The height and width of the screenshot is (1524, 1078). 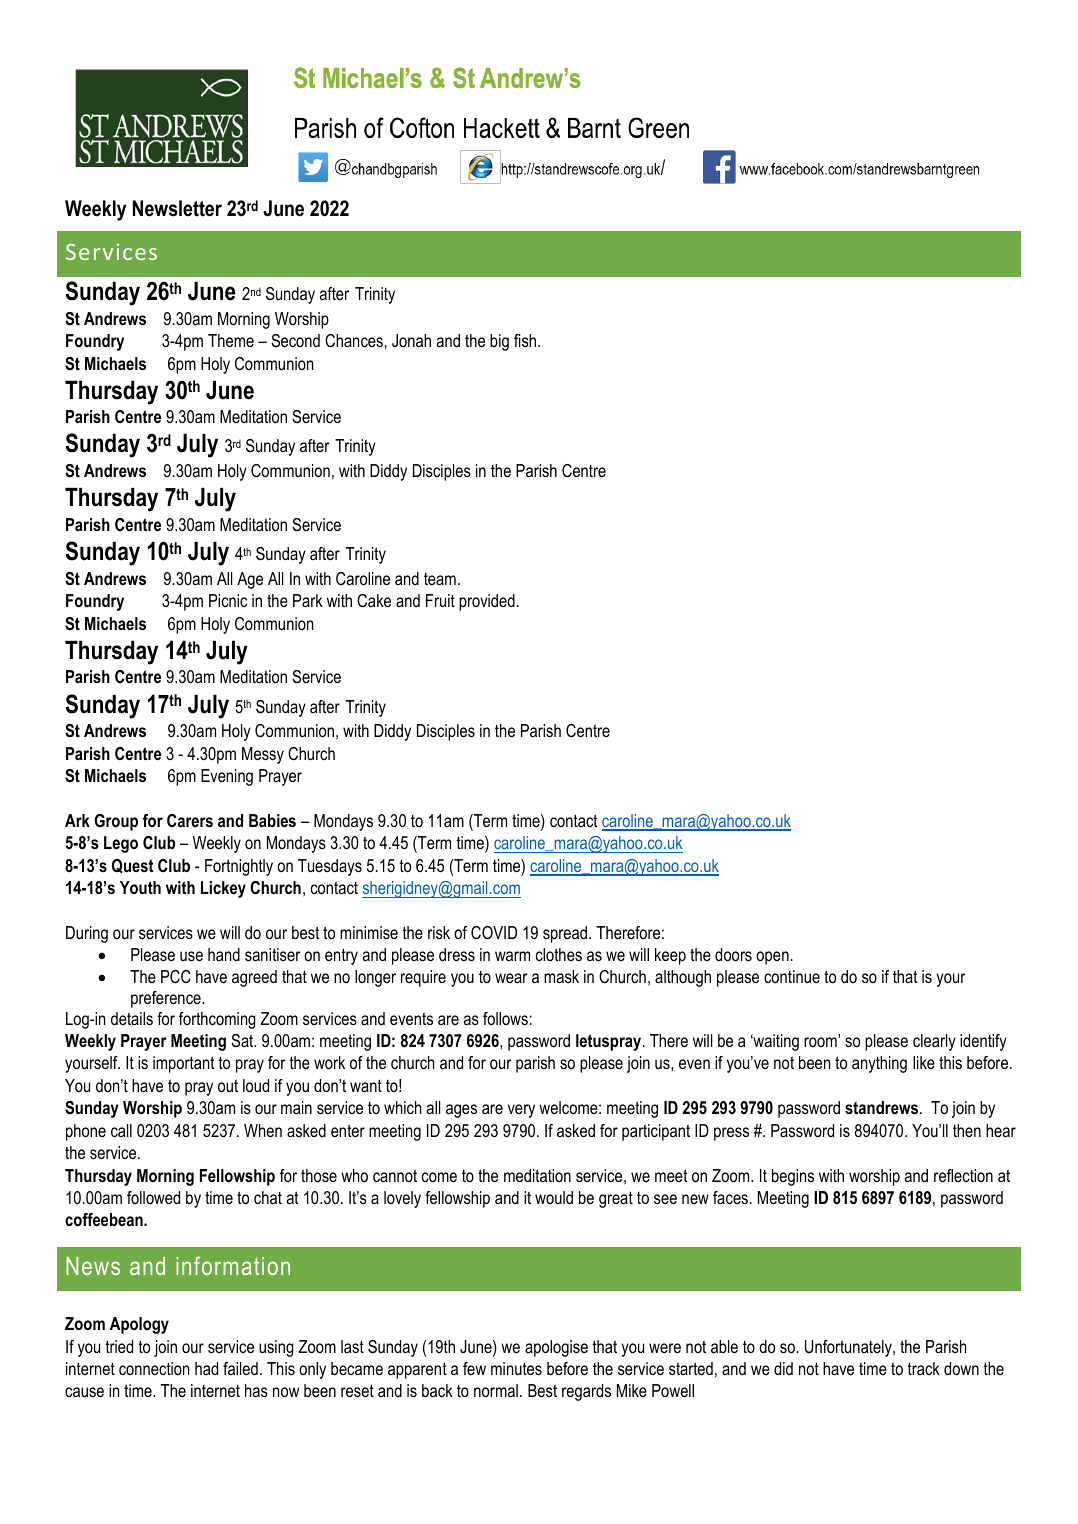 What do you see at coordinates (206, 1368) in the screenshot?
I see `had` at bounding box center [206, 1368].
